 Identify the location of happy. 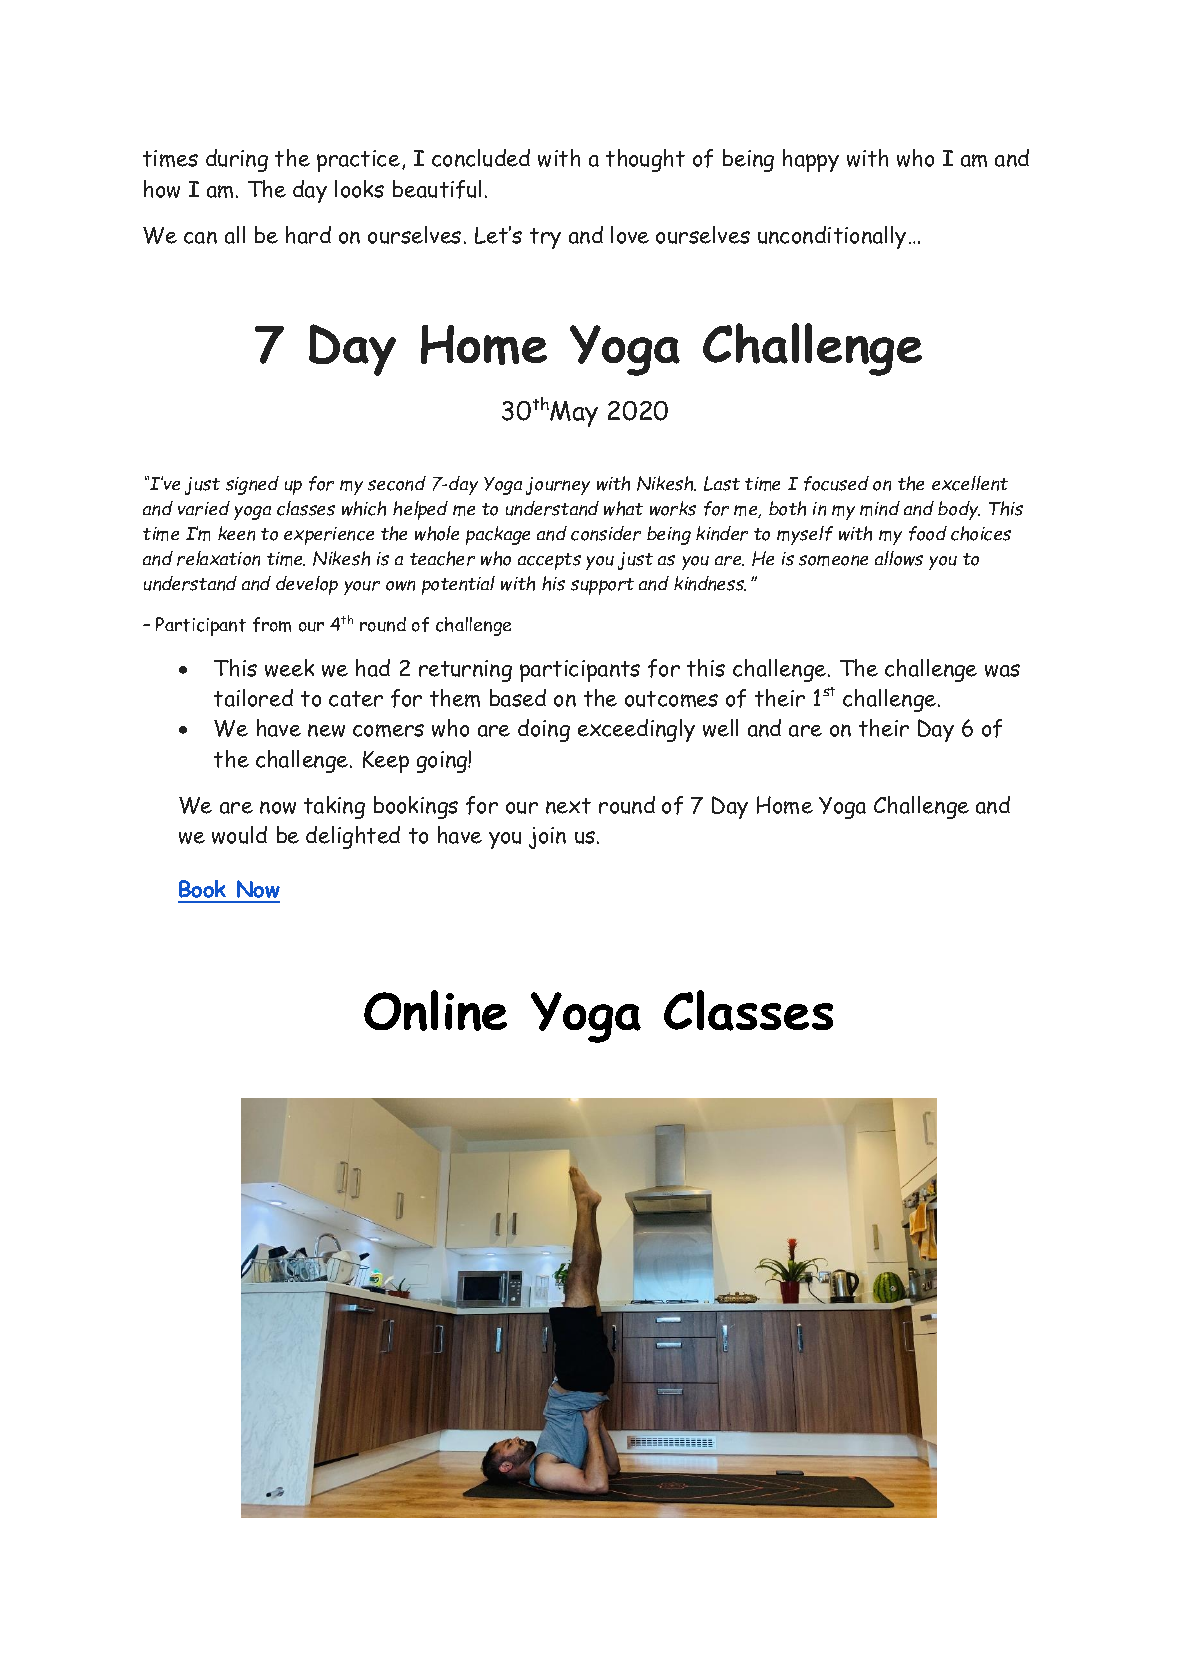
(811, 160).
